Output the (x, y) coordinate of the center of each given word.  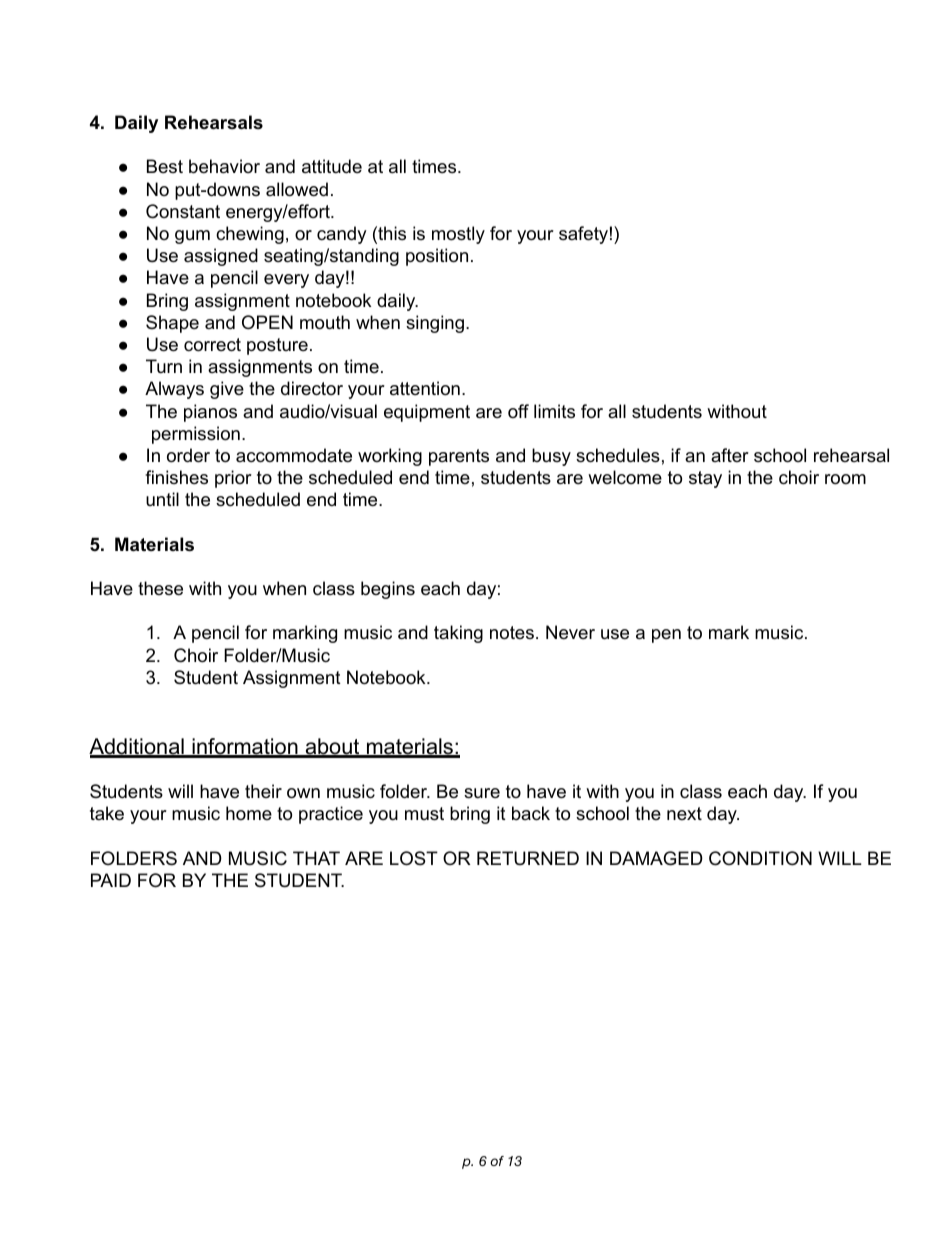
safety (583, 235)
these (160, 588)
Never (570, 632)
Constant (183, 211)
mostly (458, 235)
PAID (111, 880)
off (518, 411)
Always (174, 390)
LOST (414, 858)
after (730, 455)
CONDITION (760, 858)
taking (458, 634)
